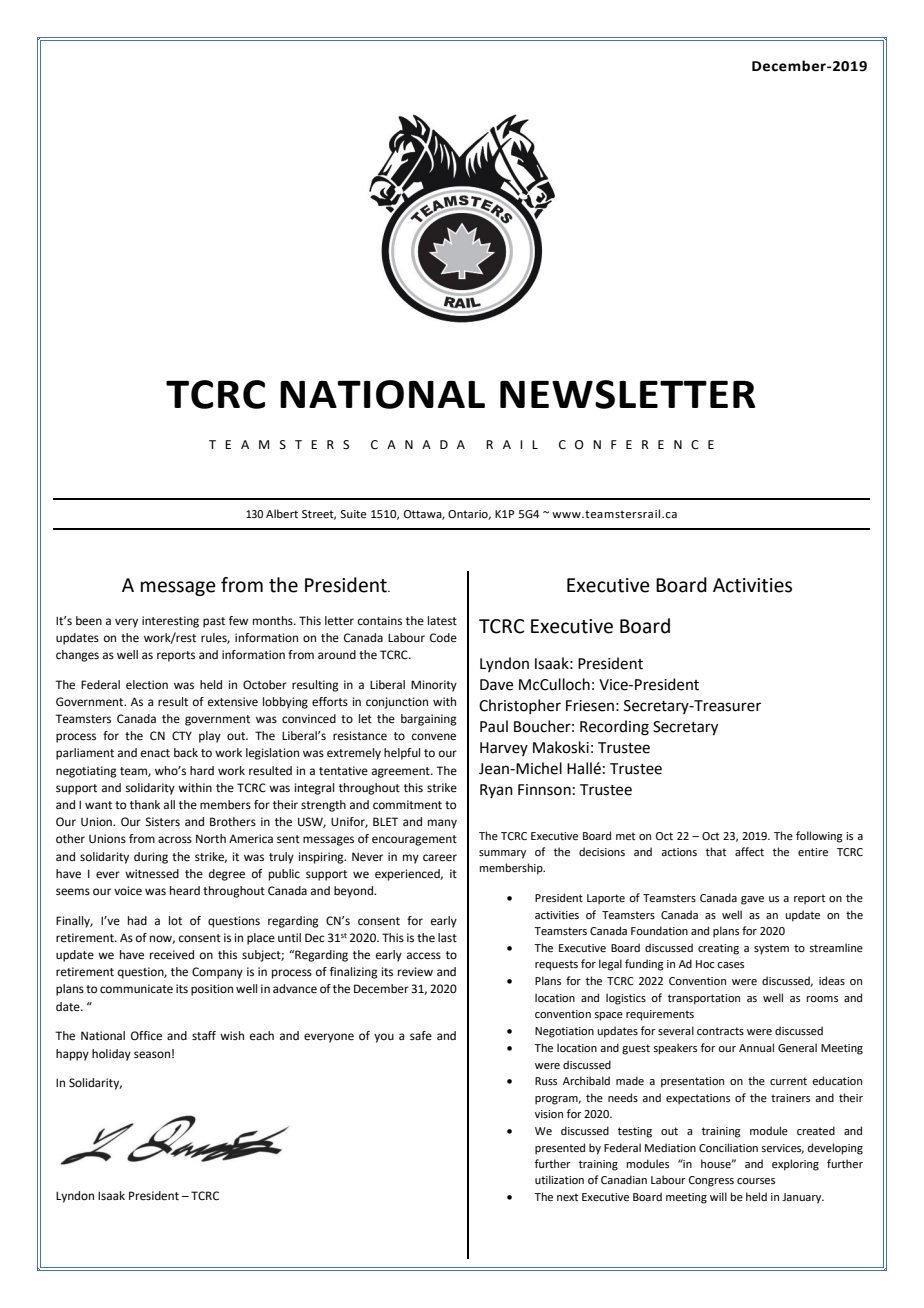 The width and height of the page is (924, 1308). Describe the element at coordinates (614, 728) in the page. I see `Recording` at that location.
